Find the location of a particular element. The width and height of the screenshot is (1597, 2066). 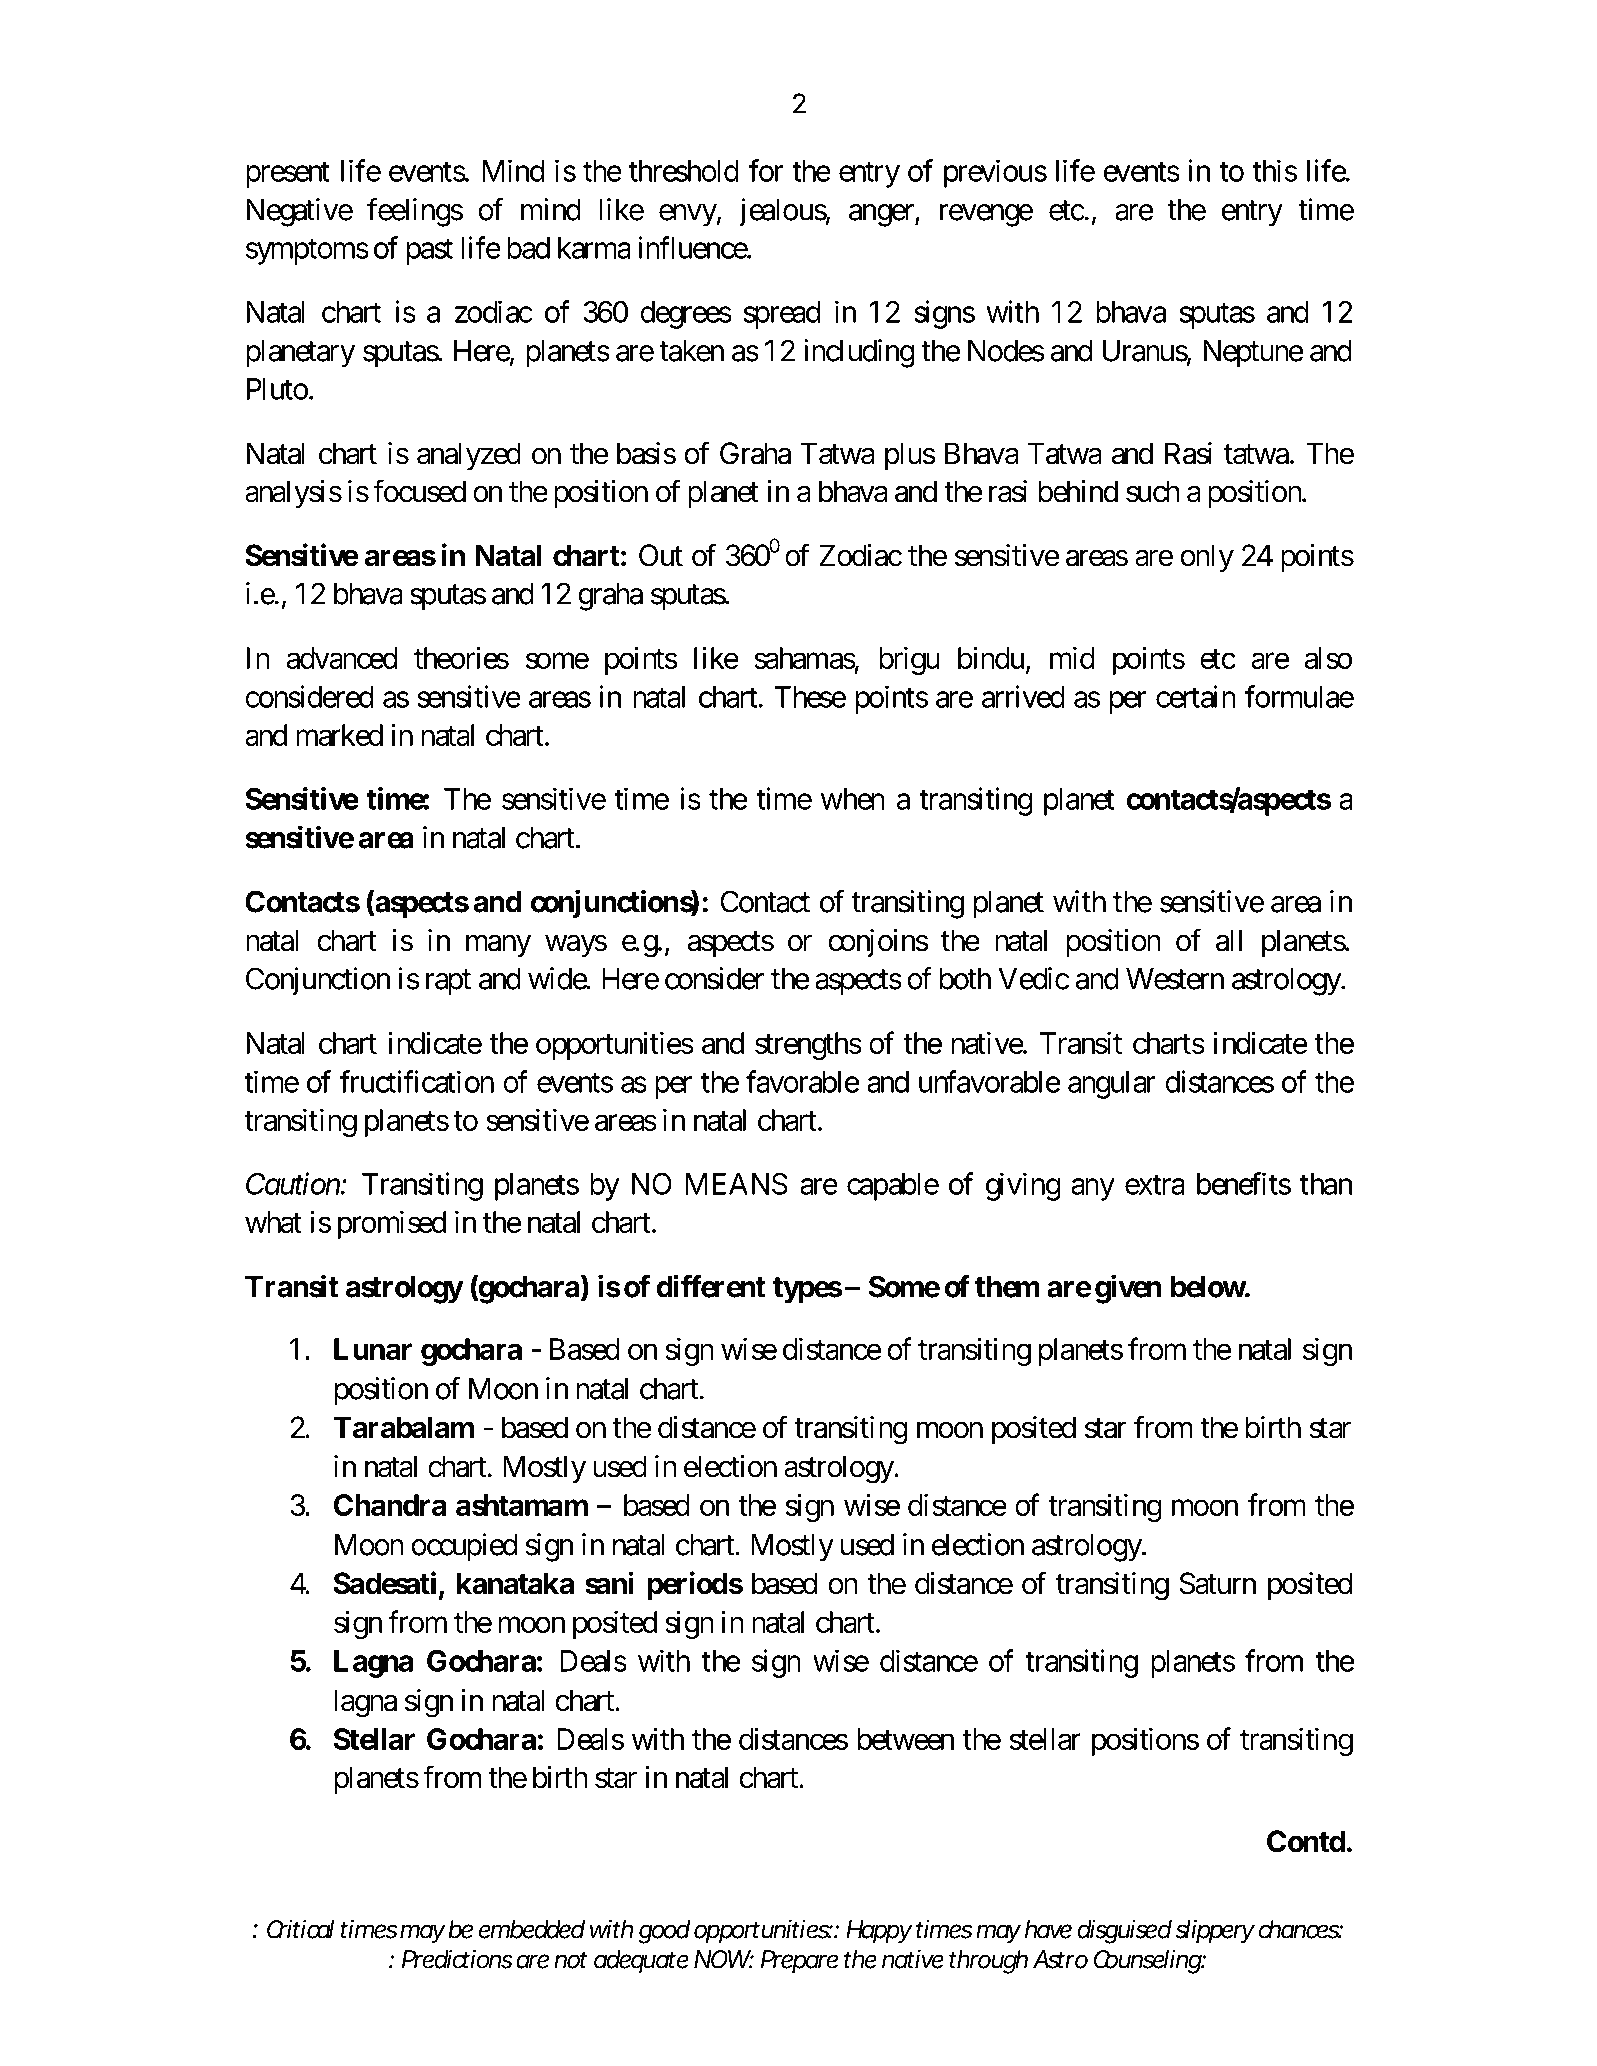

past is located at coordinates (429, 252).
